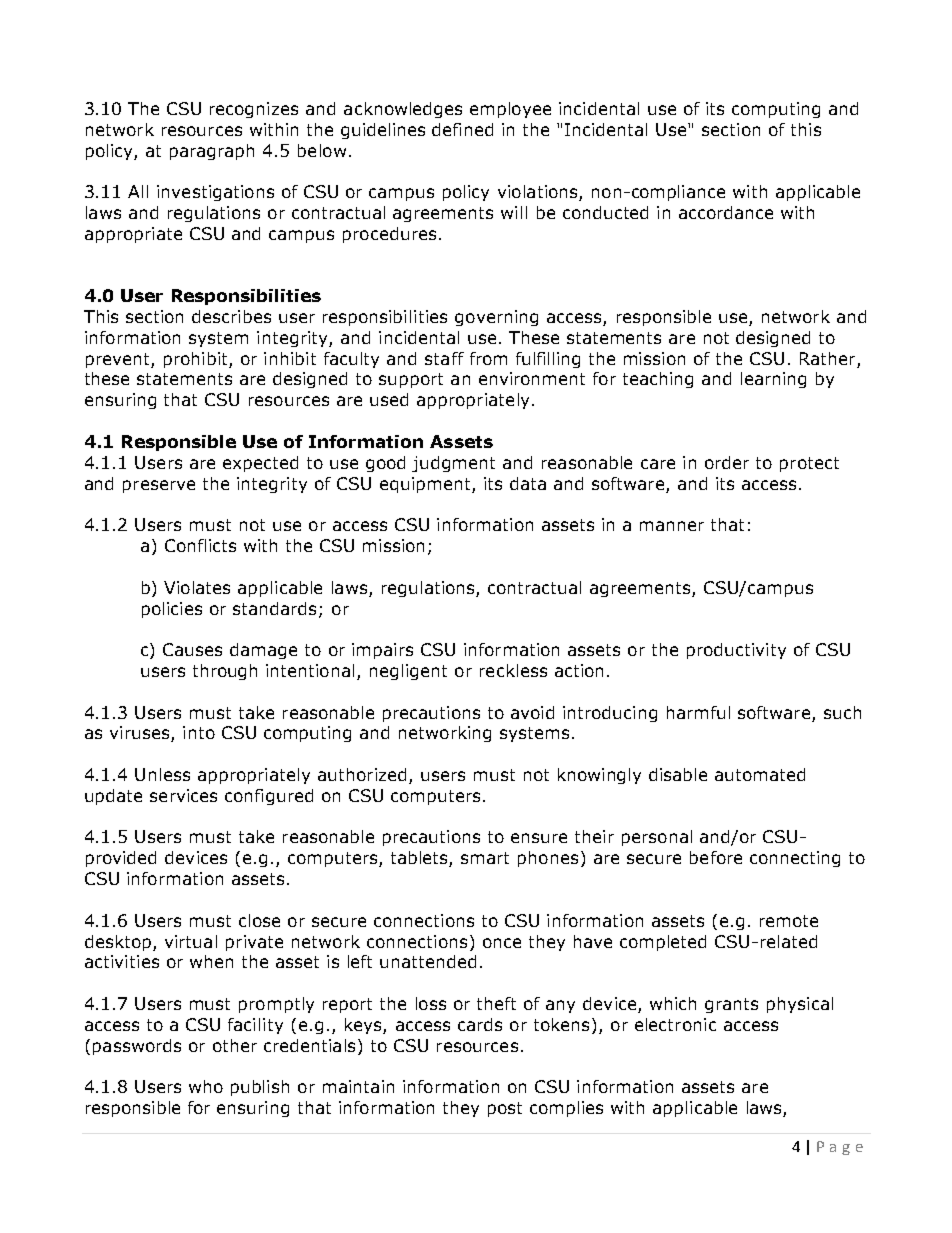 This screenshot has height=1233, width=952. Describe the element at coordinates (206, 1086) in the screenshot. I see `who` at that location.
